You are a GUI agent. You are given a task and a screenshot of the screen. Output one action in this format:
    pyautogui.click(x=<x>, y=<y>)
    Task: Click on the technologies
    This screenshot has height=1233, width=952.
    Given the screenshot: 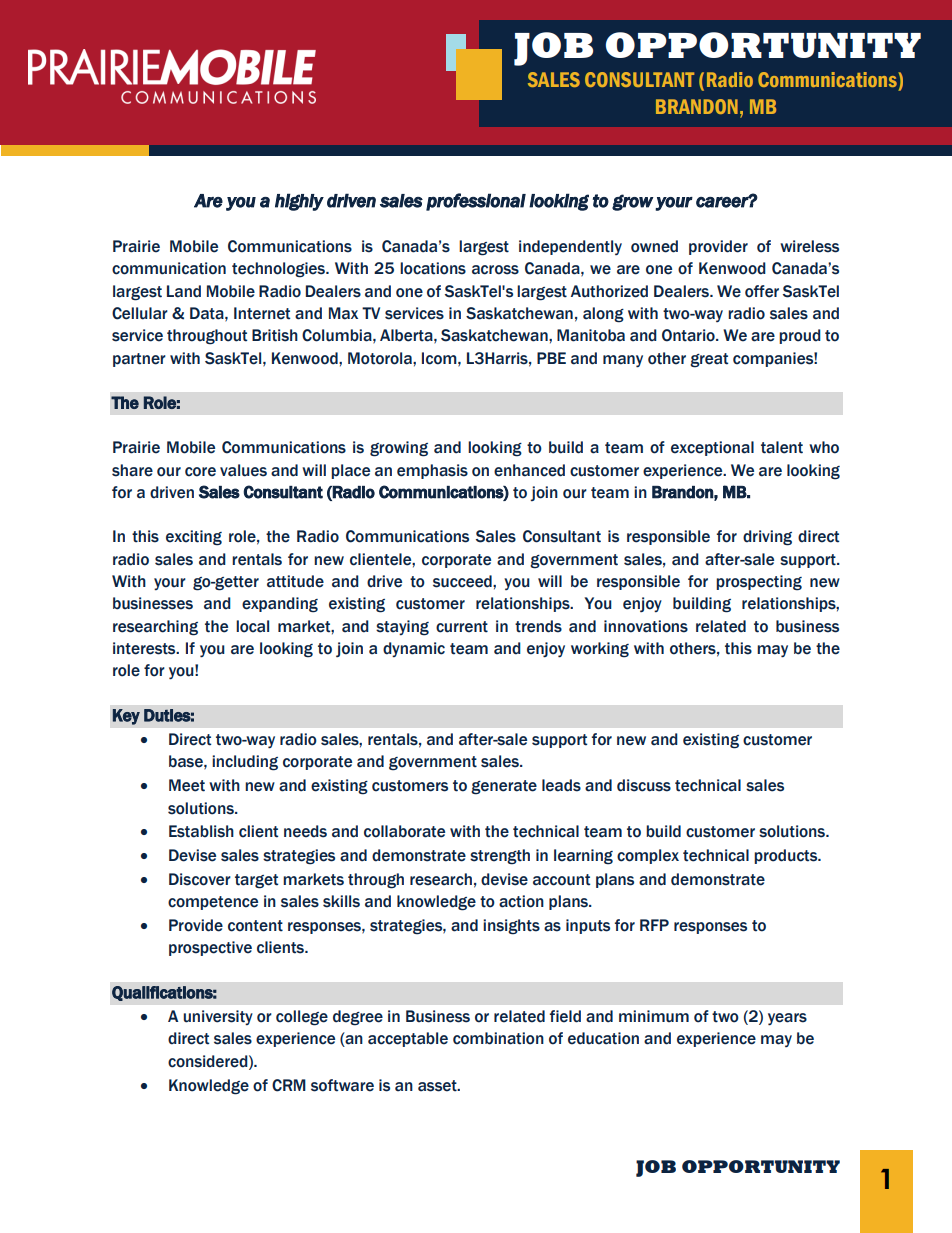 What is the action you would take?
    pyautogui.click(x=279, y=270)
